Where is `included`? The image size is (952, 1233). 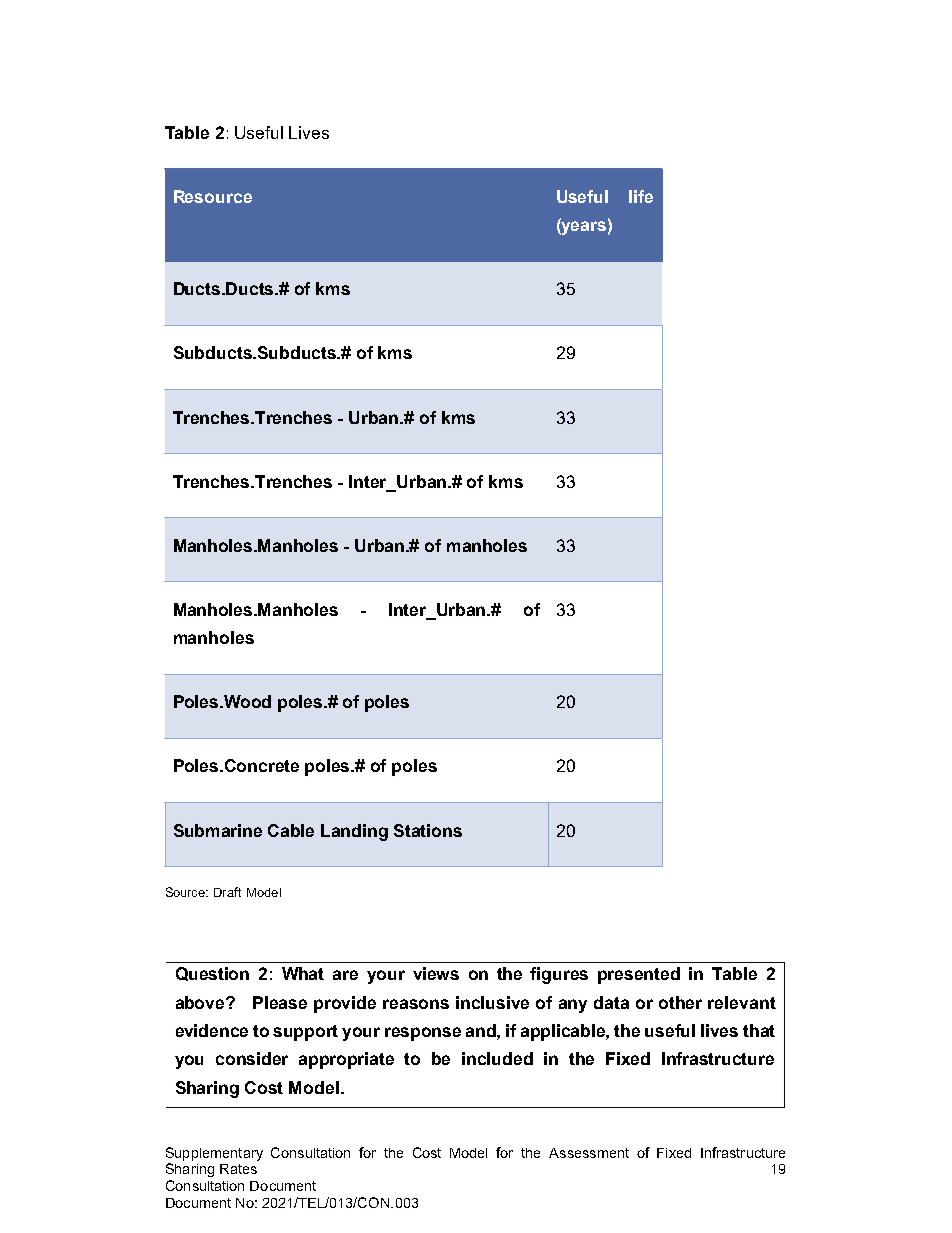
included is located at coordinates (497, 1058).
